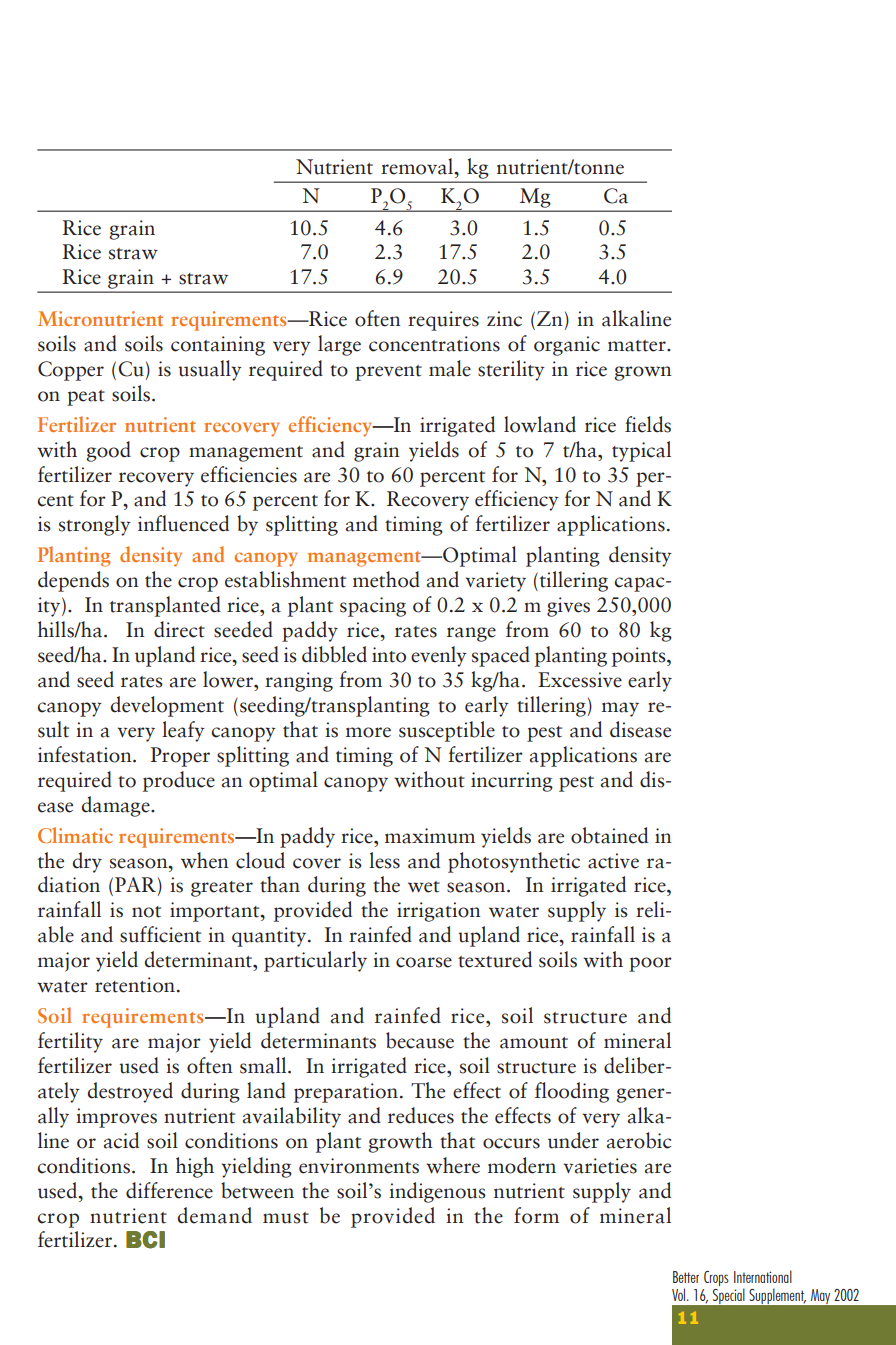  I want to click on susceptible, so click(447, 731).
